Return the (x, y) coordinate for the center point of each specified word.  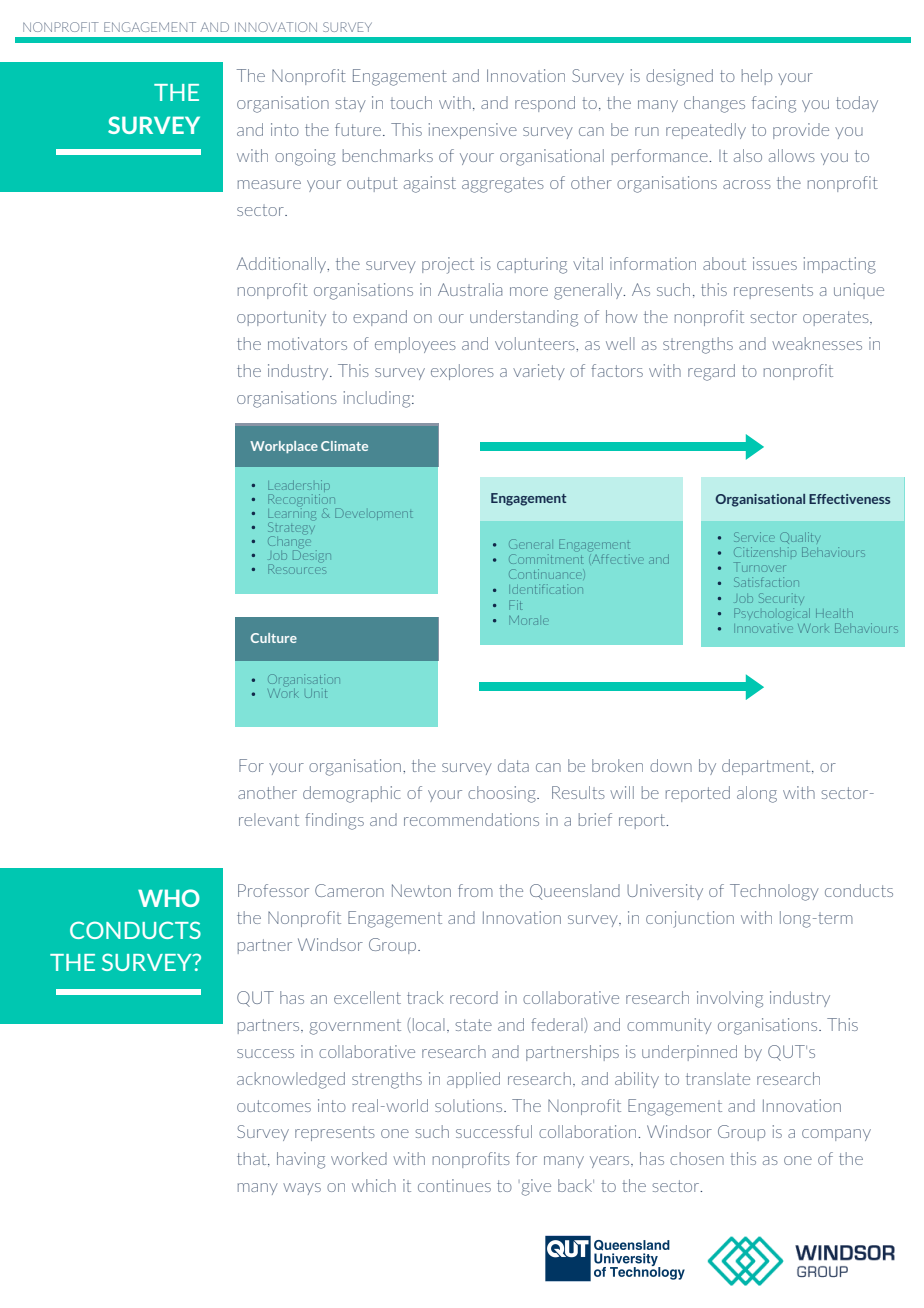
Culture (274, 638)
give (535, 1187)
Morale (529, 620)
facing (774, 104)
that (253, 1159)
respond (545, 104)
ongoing (305, 157)
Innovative (764, 628)
